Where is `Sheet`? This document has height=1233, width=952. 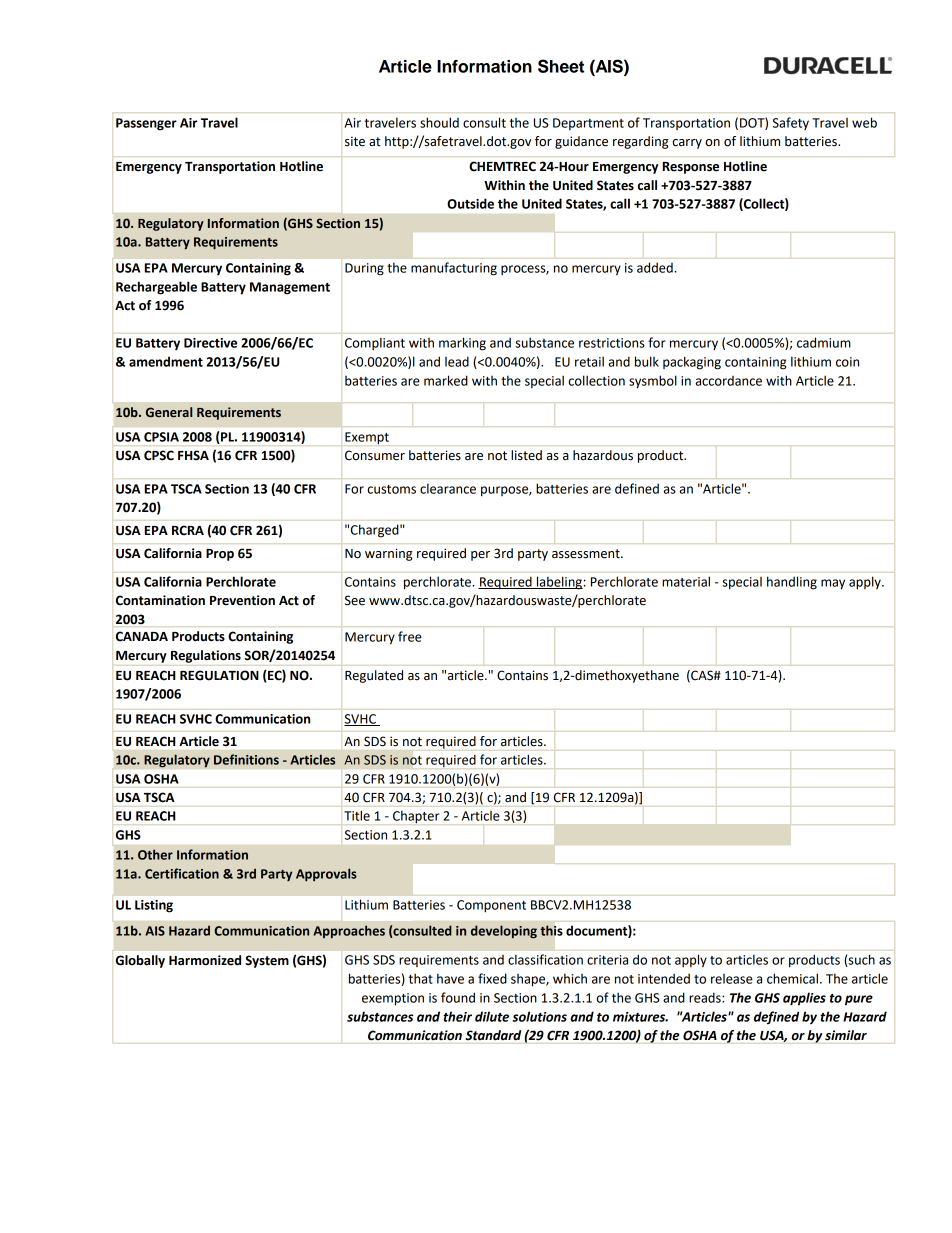
Sheet is located at coordinates (561, 66).
